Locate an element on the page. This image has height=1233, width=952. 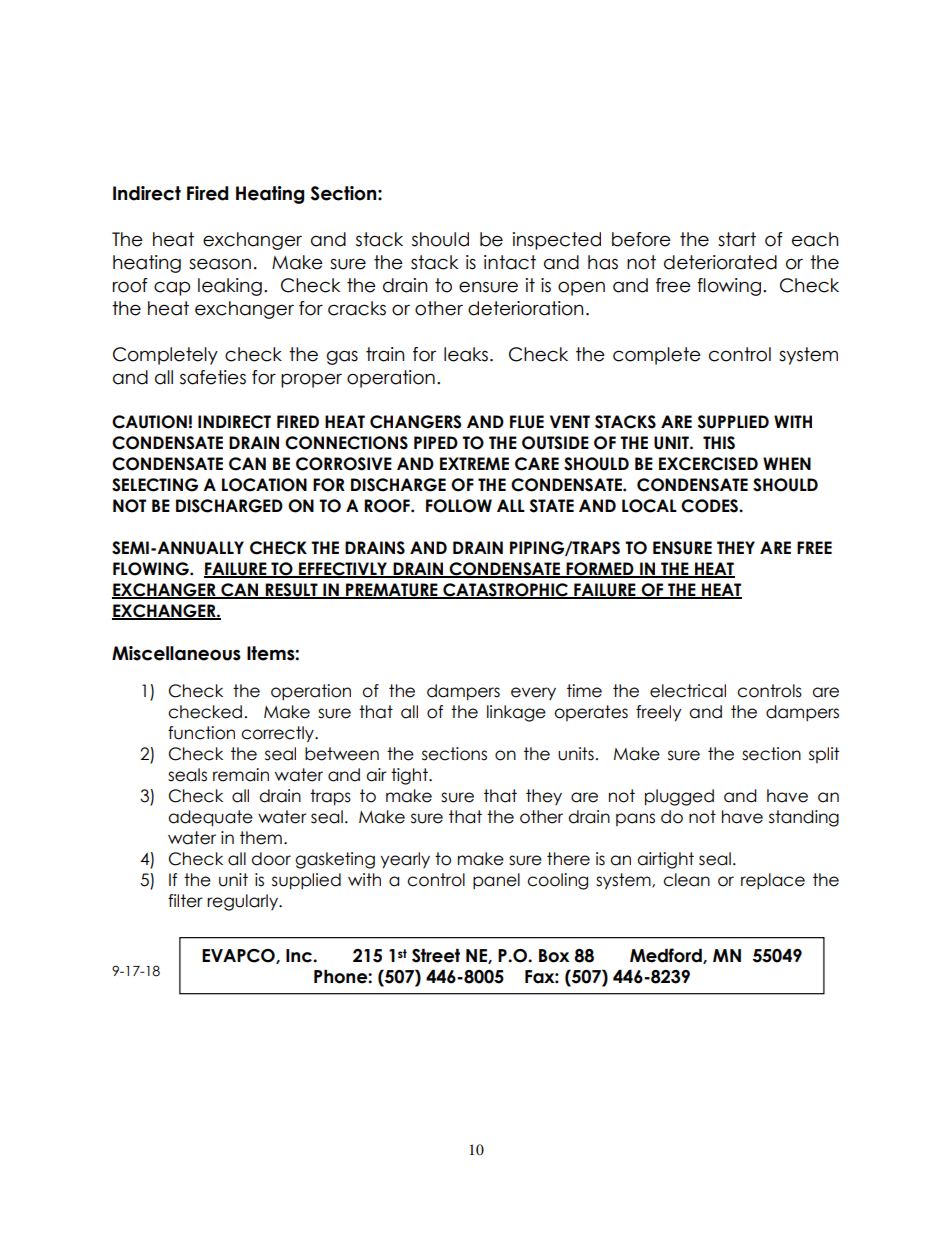
intact is located at coordinates (510, 262).
